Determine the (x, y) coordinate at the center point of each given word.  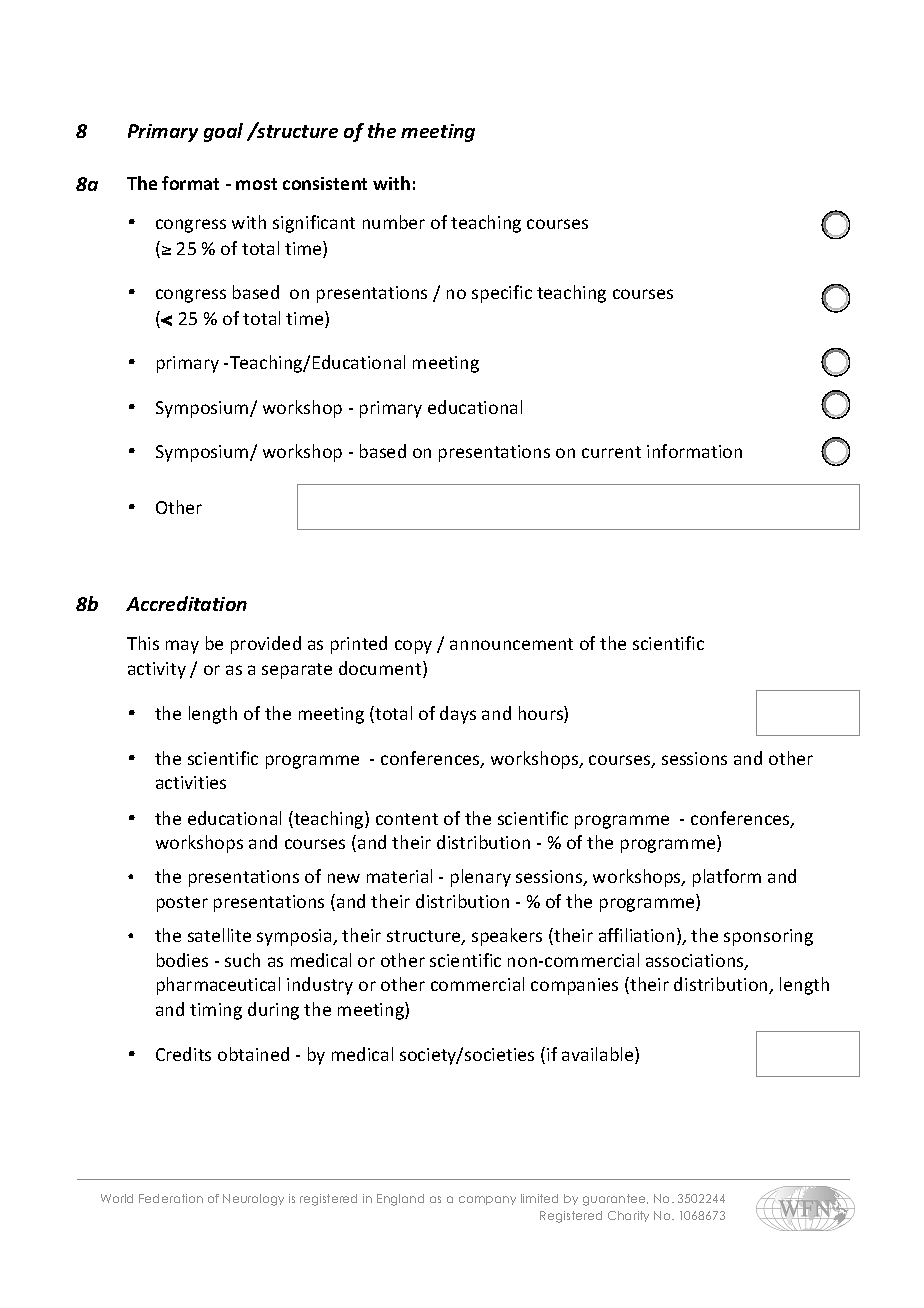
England (400, 1200)
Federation (171, 1198)
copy (413, 647)
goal (223, 132)
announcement (511, 644)
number (394, 222)
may (182, 647)
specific (502, 294)
